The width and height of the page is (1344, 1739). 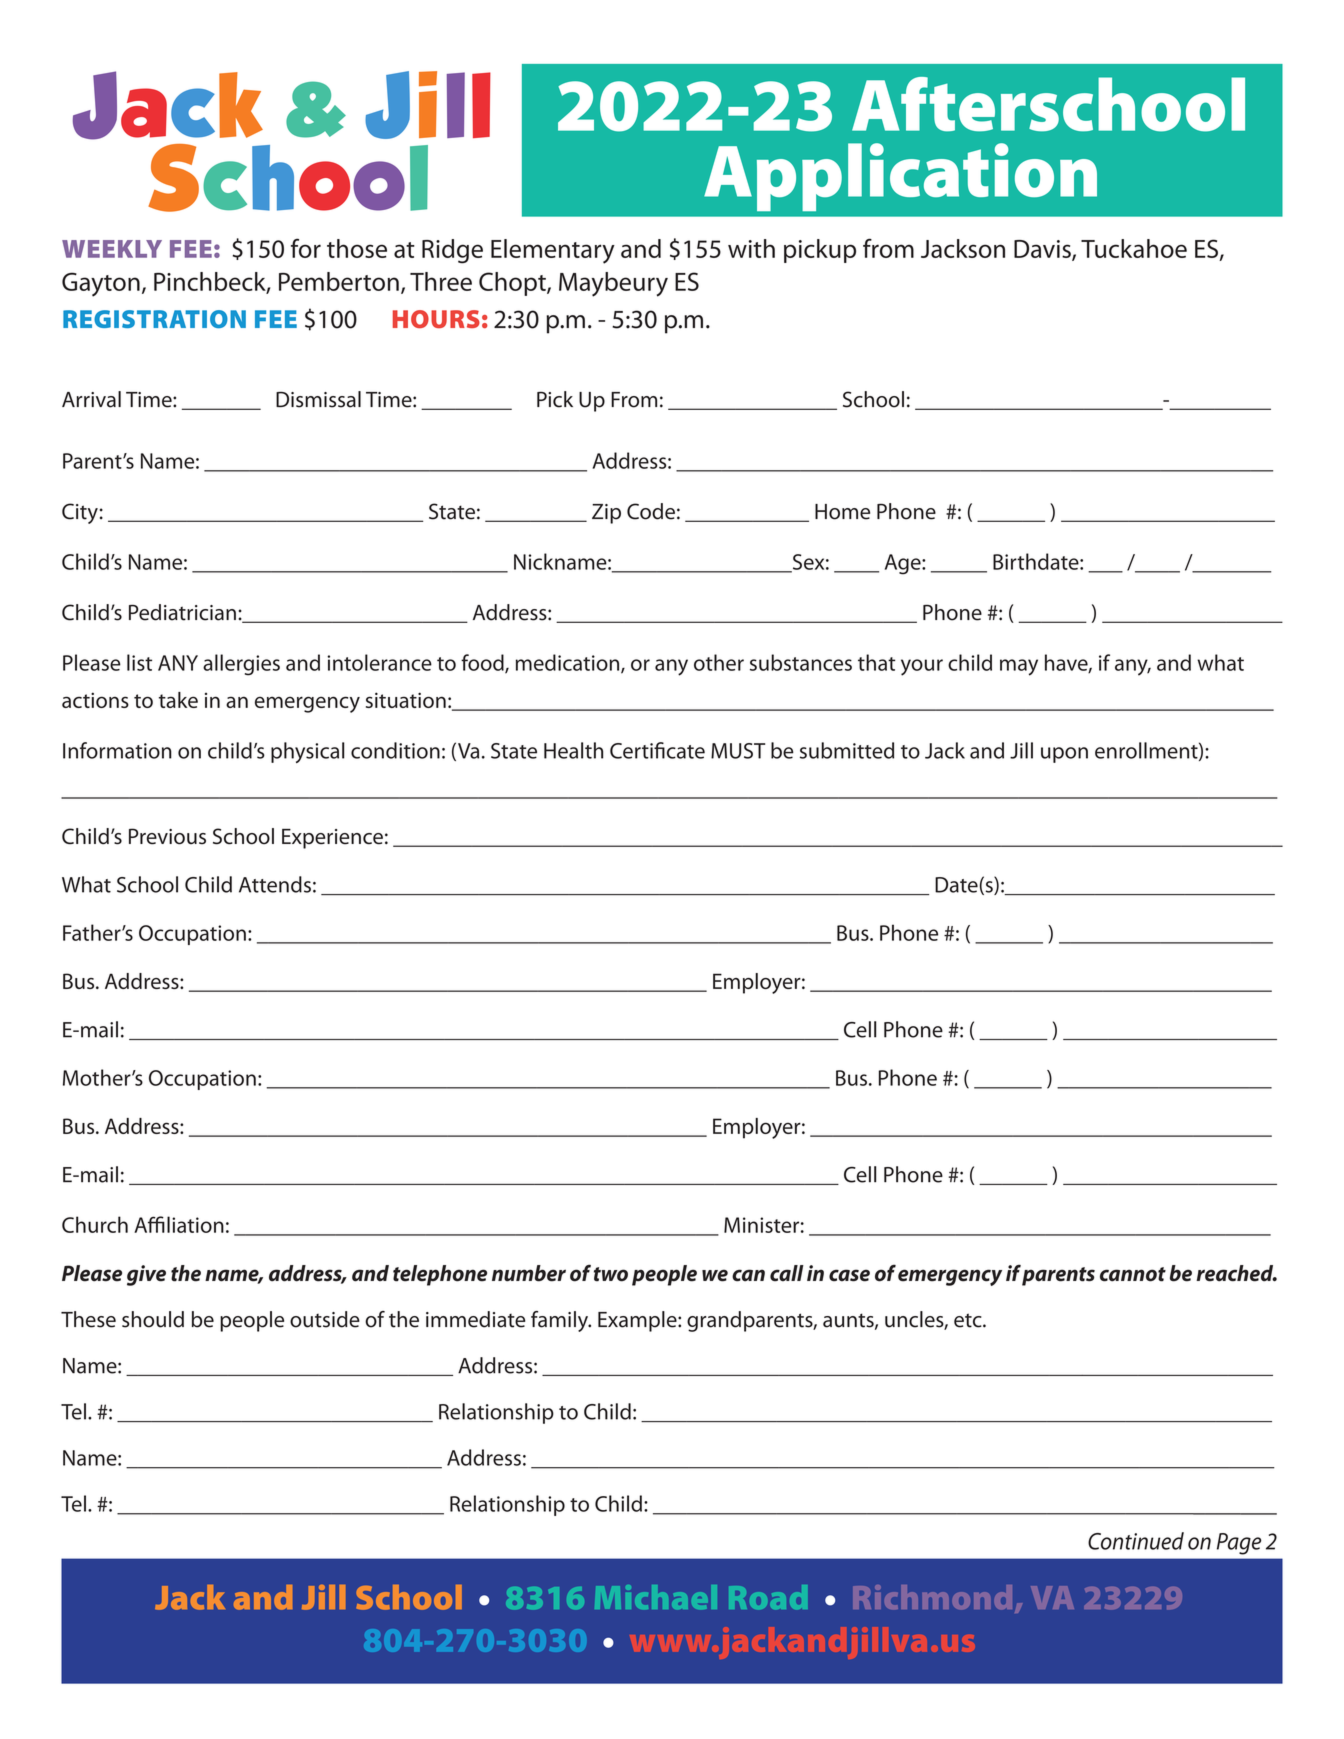 I want to click on WEEKLY, so click(x=112, y=249).
